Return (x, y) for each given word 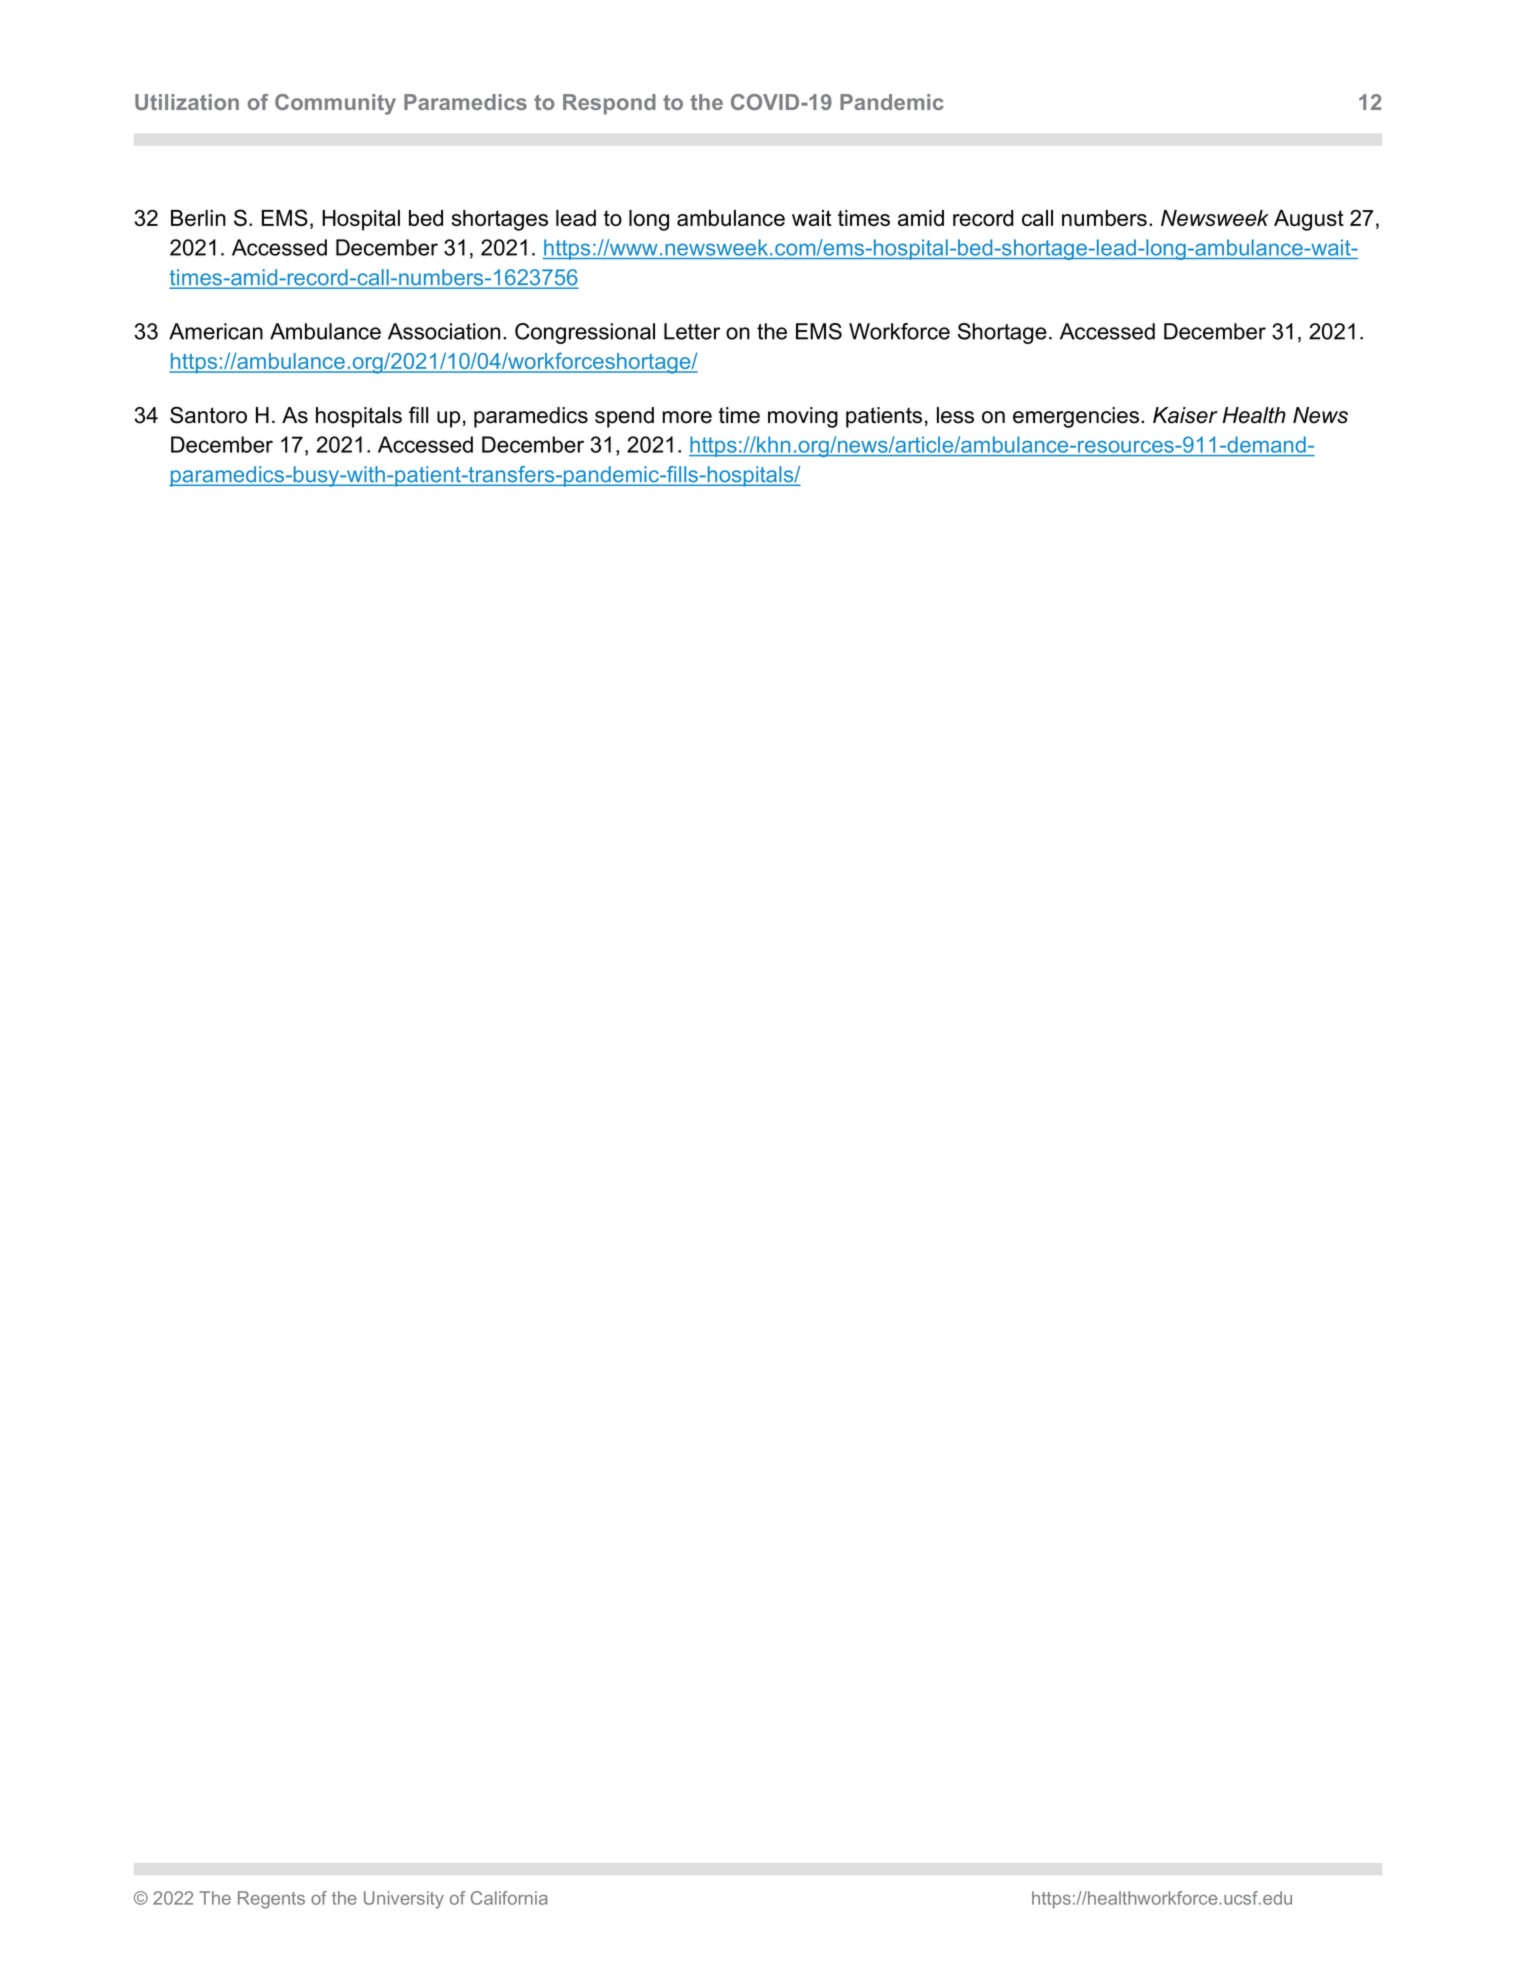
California (509, 1898)
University (404, 1900)
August (1309, 220)
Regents (271, 1900)
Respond (609, 104)
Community (335, 104)
